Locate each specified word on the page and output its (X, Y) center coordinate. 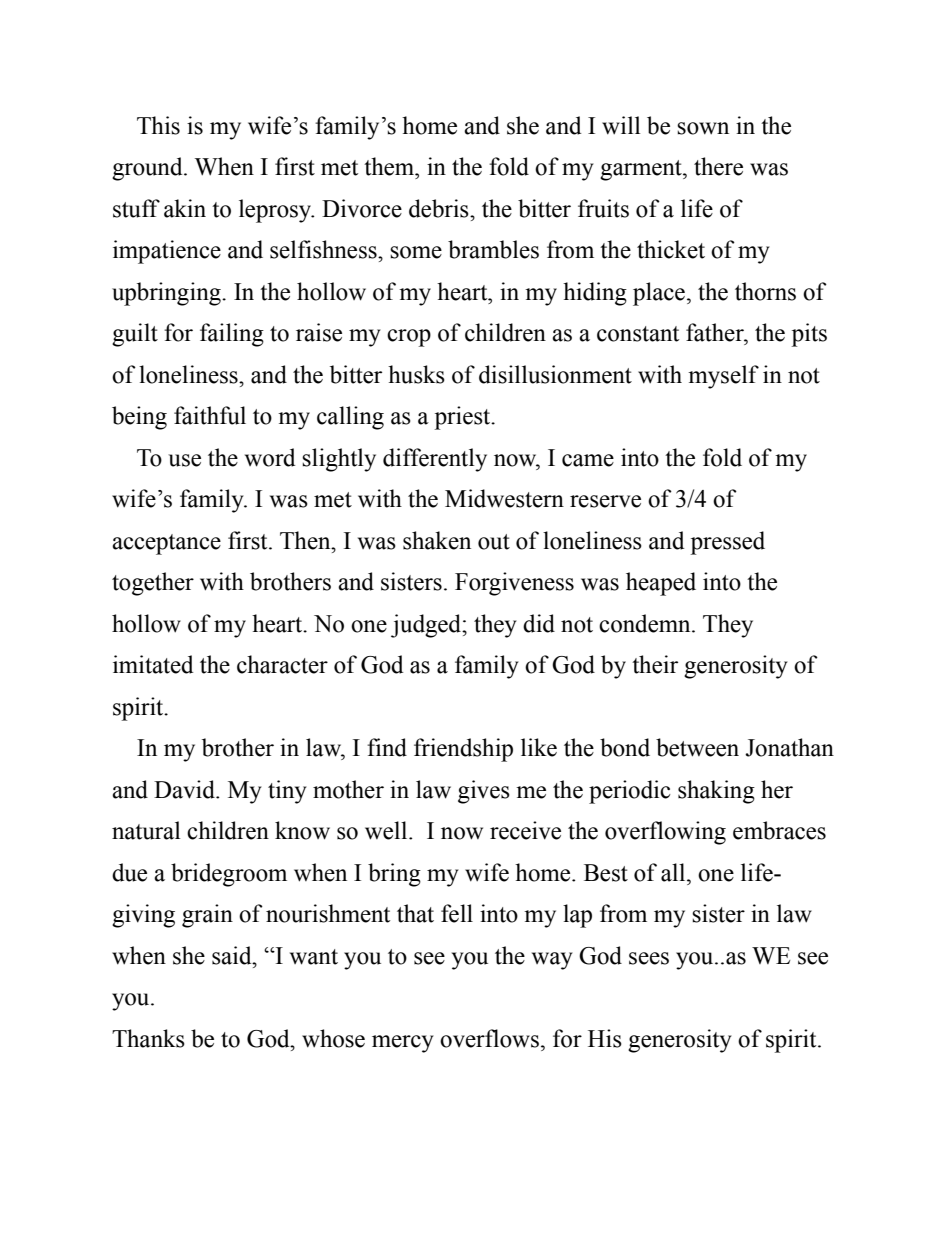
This (158, 125)
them (390, 166)
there (718, 166)
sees (649, 958)
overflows (489, 1038)
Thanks (148, 1038)
